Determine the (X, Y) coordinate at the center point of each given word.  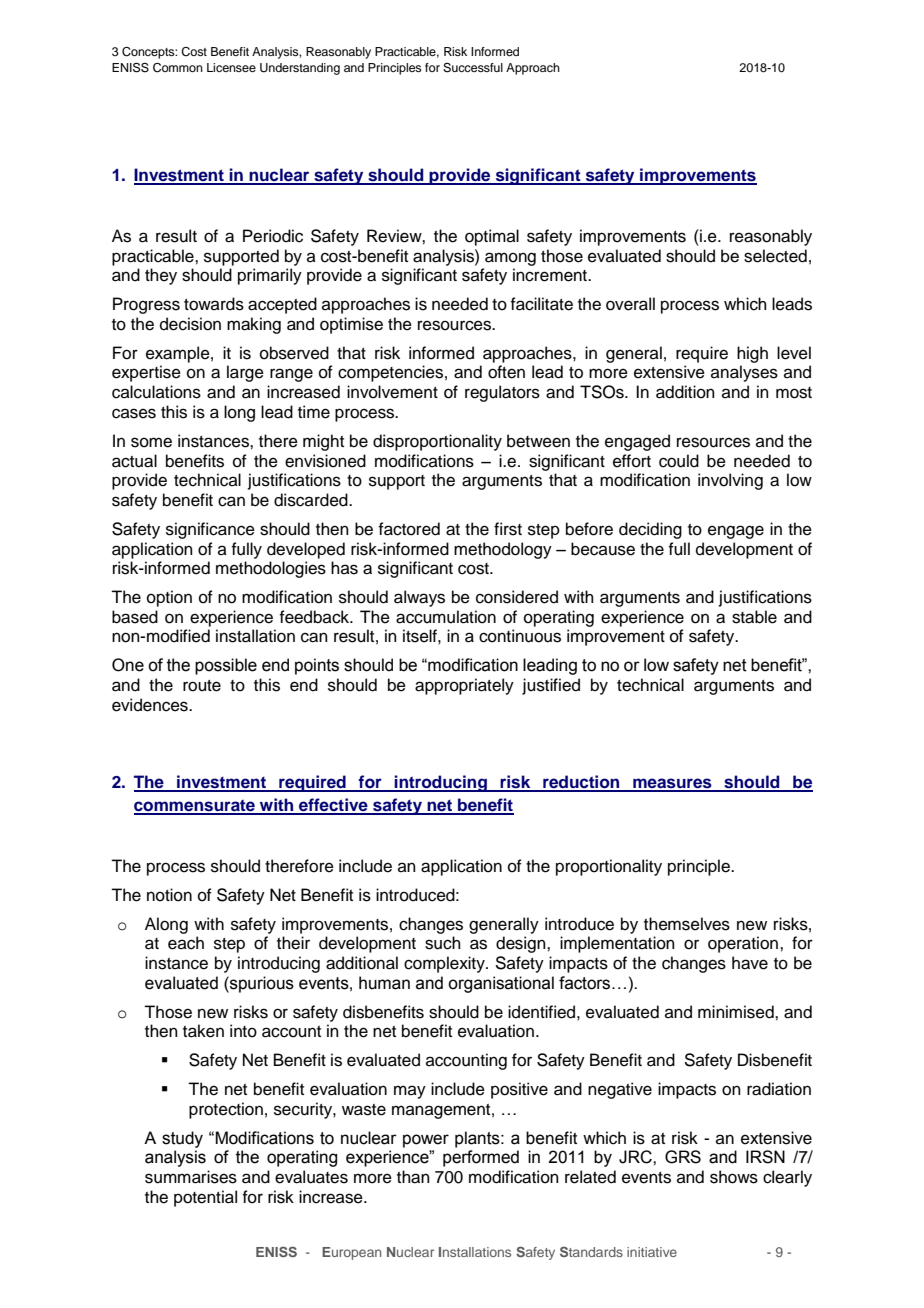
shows (734, 1177)
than (413, 1177)
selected (775, 256)
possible (226, 666)
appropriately (464, 686)
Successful (473, 68)
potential (205, 1198)
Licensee (231, 67)
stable (754, 617)
